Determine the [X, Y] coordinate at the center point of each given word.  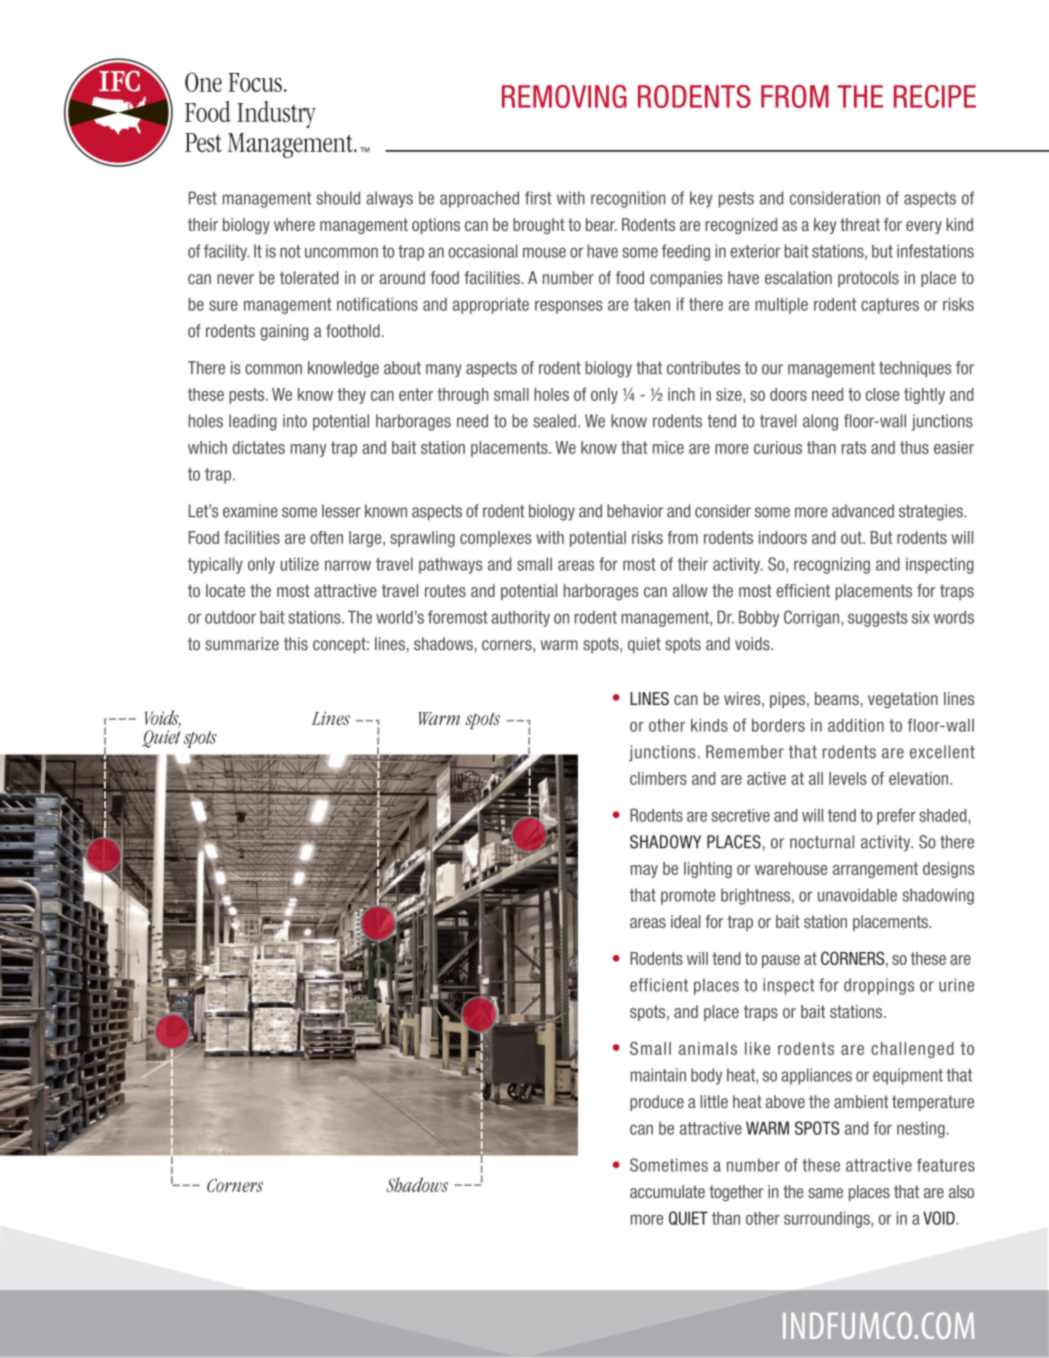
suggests [878, 619]
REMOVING [564, 96]
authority [520, 619]
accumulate [667, 1191]
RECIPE [935, 96]
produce [657, 1103]
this [296, 644]
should [338, 198]
